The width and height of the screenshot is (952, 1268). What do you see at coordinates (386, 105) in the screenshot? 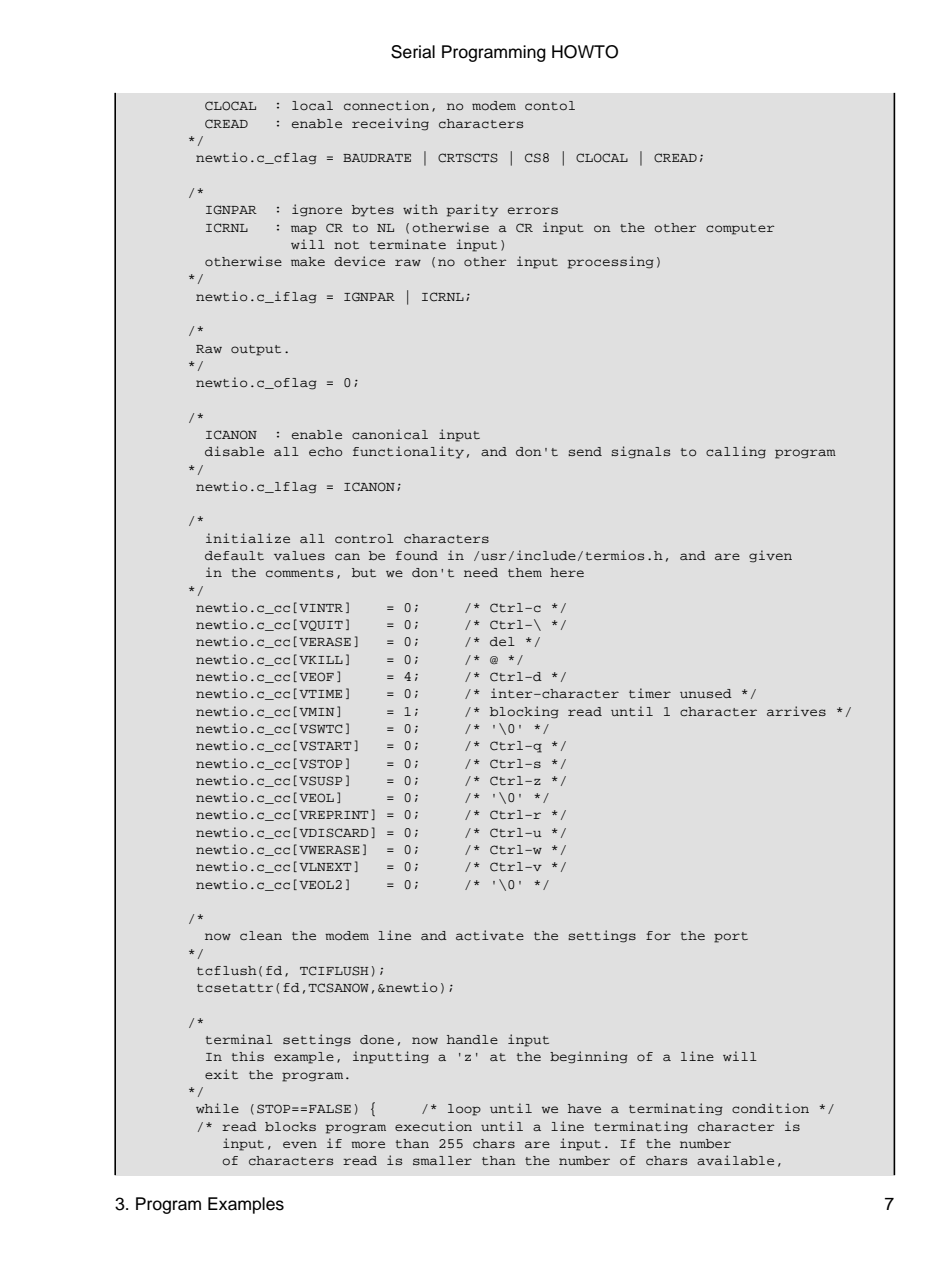
I see `connection` at bounding box center [386, 105].
